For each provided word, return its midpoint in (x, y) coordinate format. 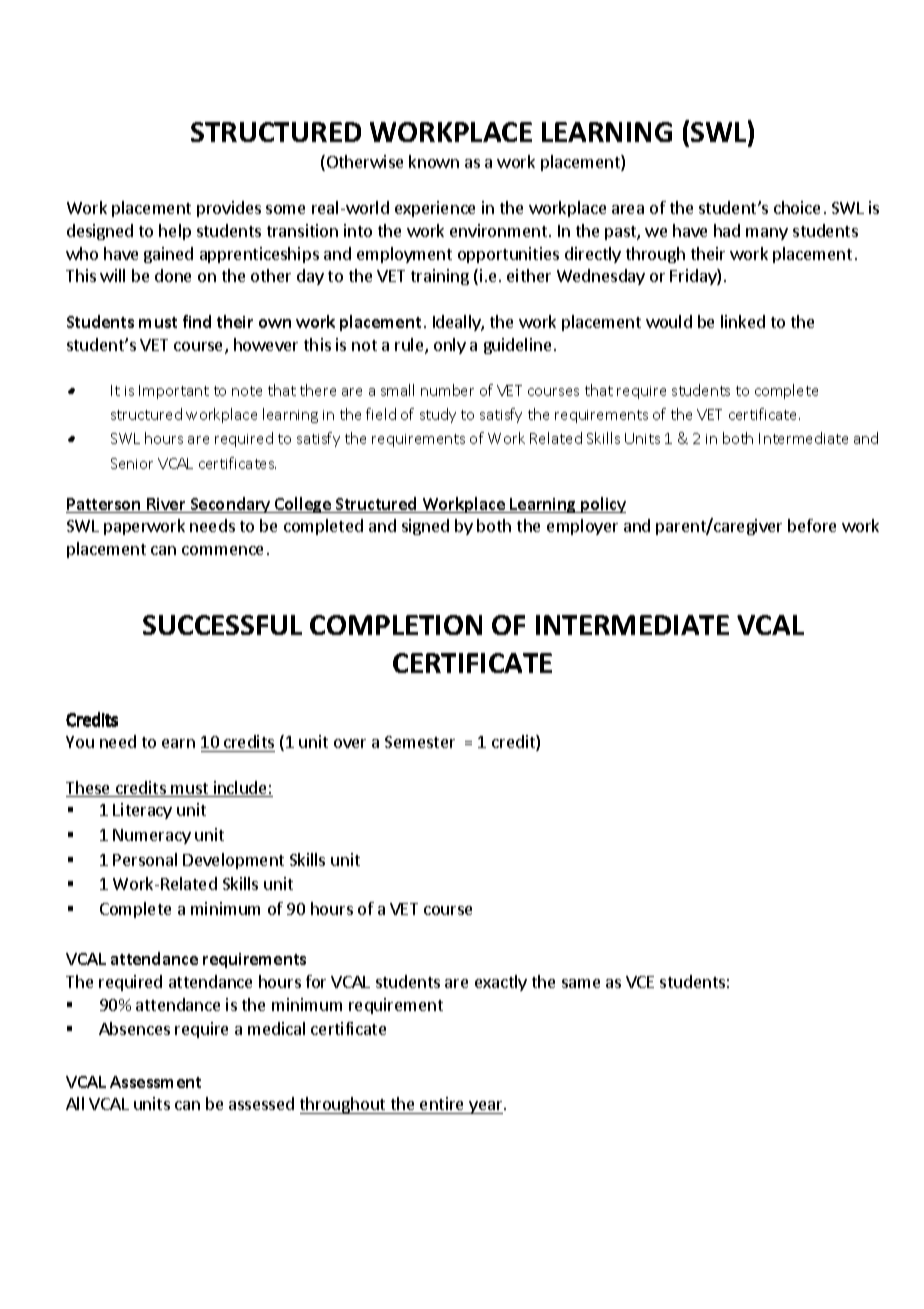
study (438, 415)
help (175, 232)
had (727, 230)
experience (435, 209)
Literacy (142, 811)
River (166, 505)
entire (441, 1103)
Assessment (155, 1082)
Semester (420, 742)
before (812, 525)
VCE (640, 982)
